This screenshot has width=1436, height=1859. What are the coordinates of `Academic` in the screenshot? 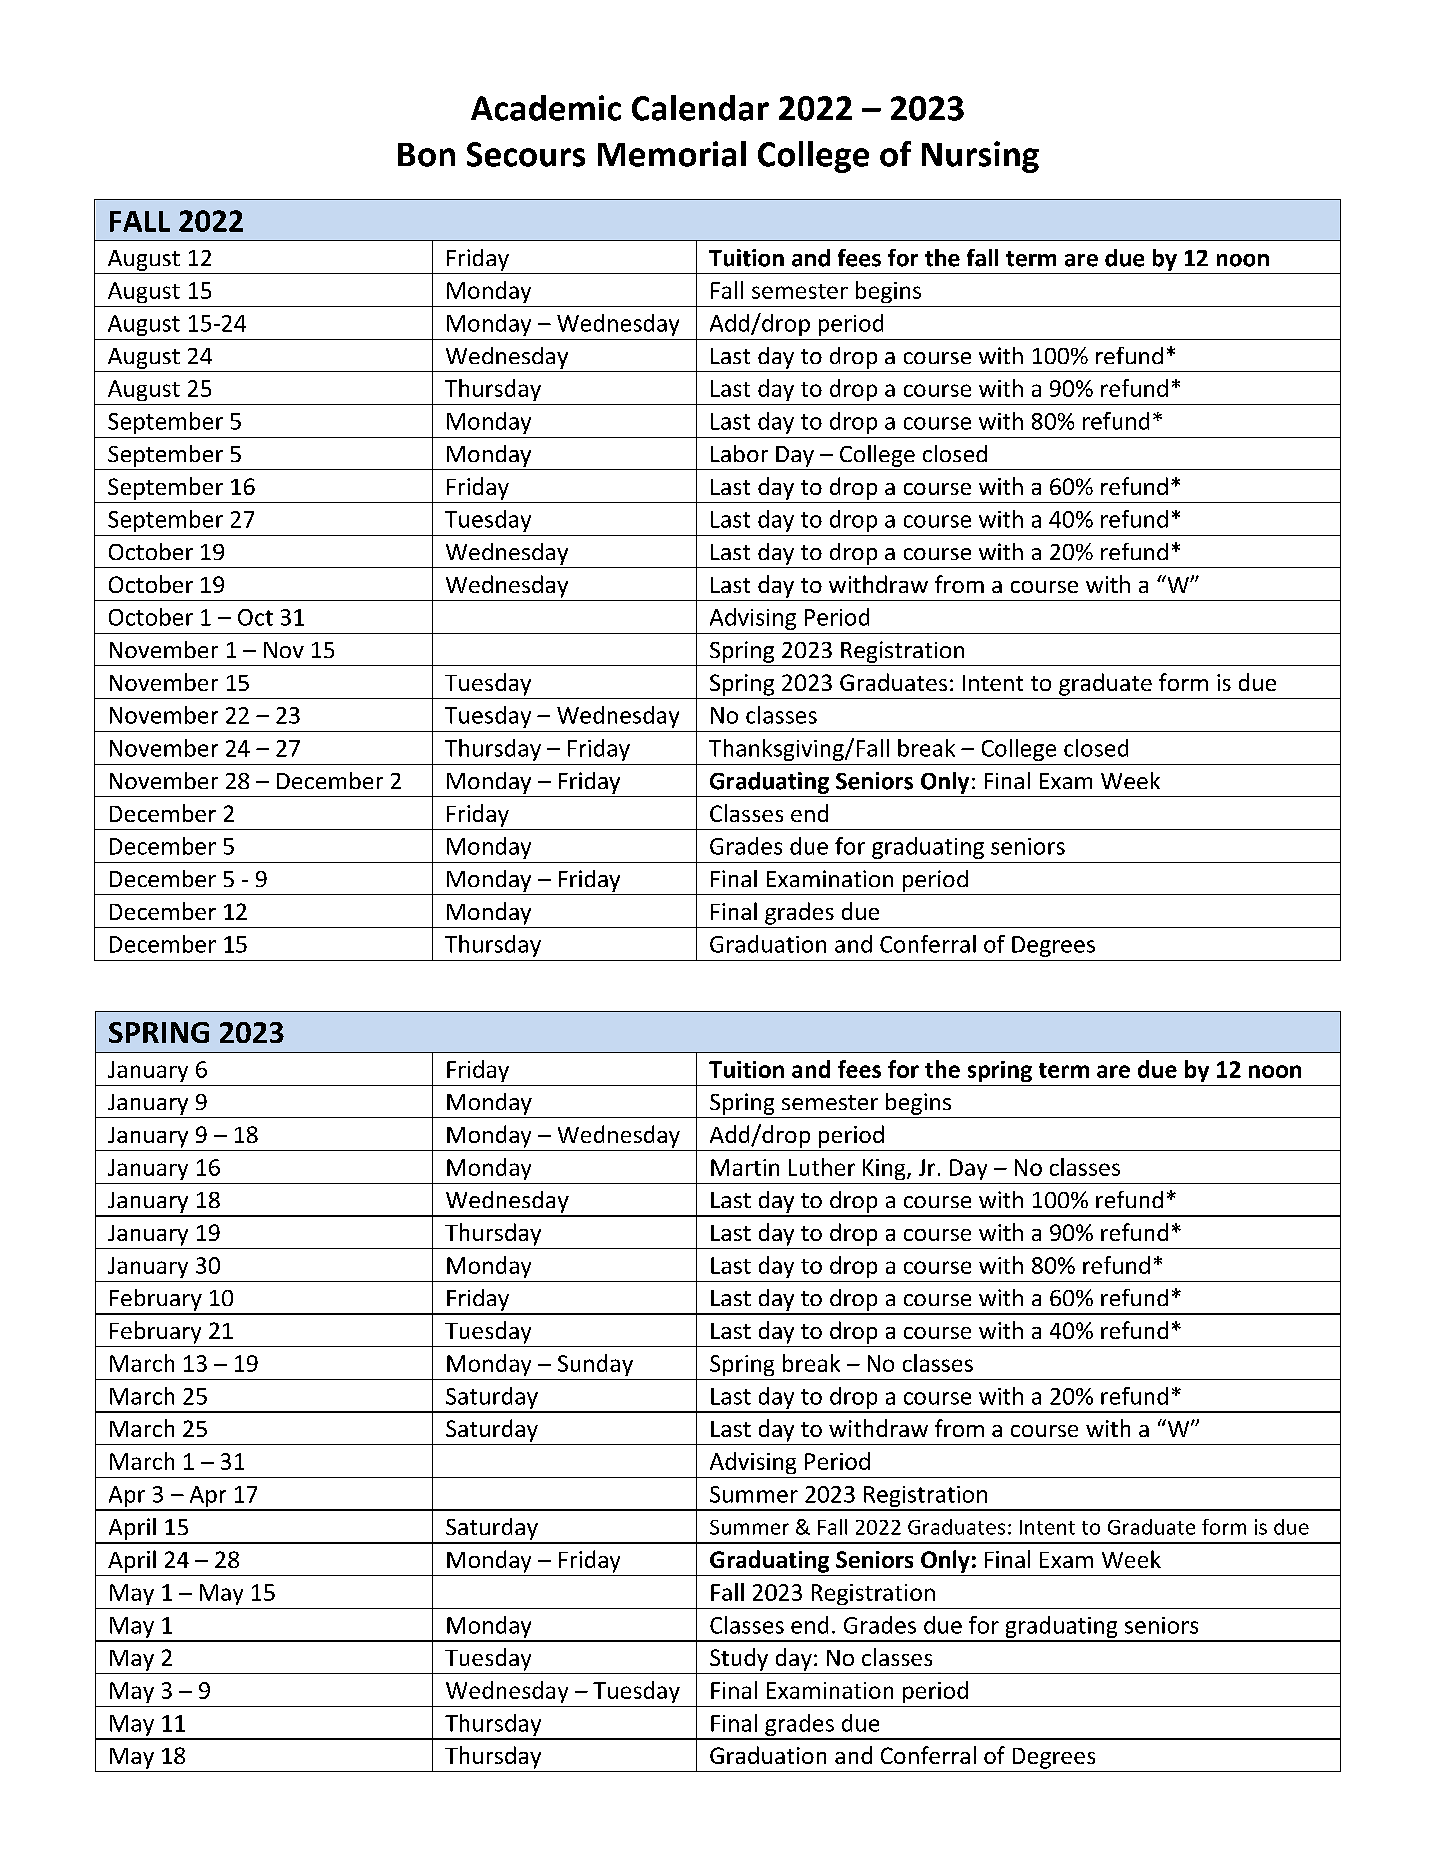 It's located at (546, 108).
